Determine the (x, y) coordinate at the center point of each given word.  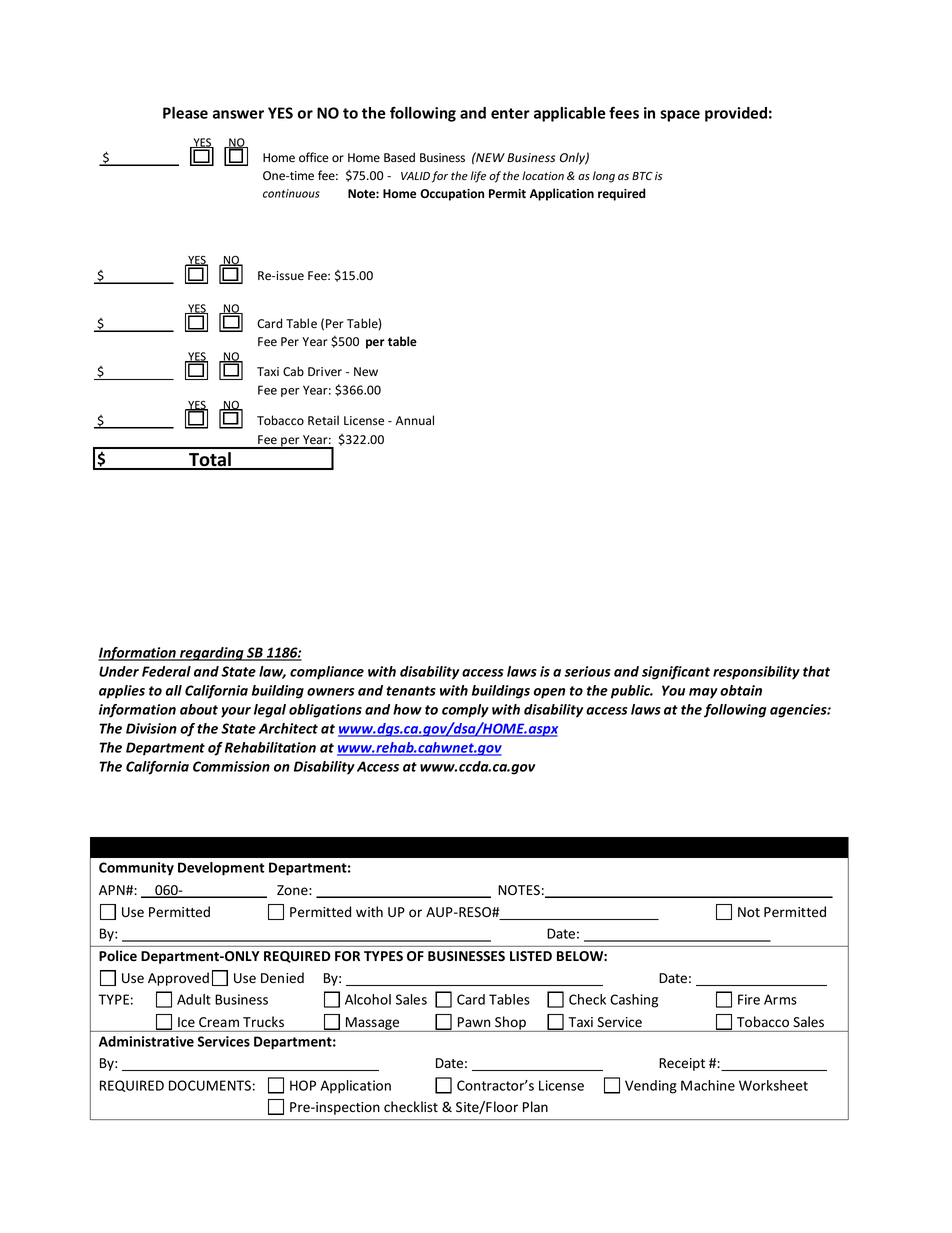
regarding (212, 654)
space (680, 116)
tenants (411, 691)
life (478, 177)
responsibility (756, 673)
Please (185, 113)
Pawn (474, 1022)
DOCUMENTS (210, 1085)
